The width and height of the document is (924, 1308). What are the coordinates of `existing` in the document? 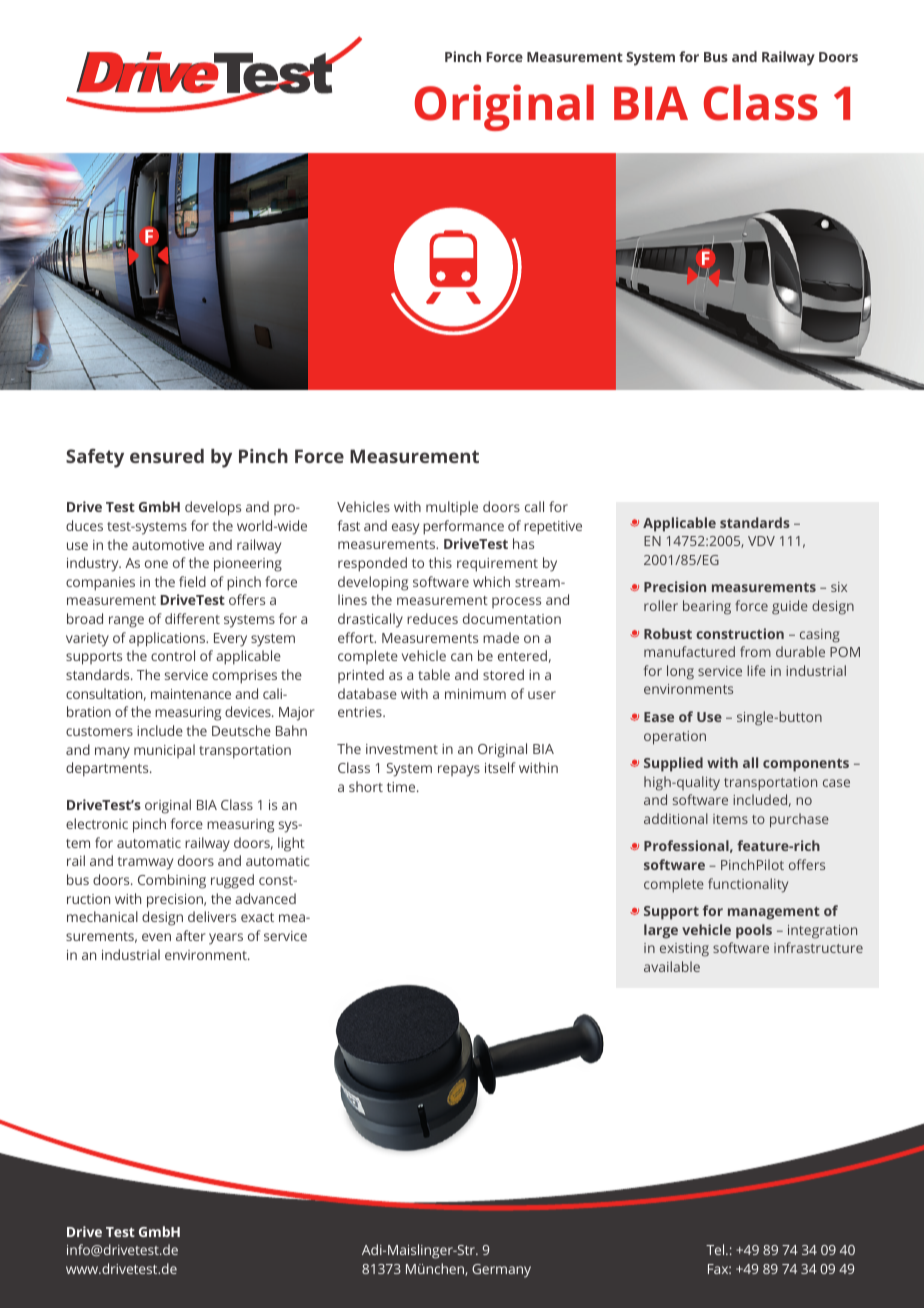 It's located at (684, 950).
